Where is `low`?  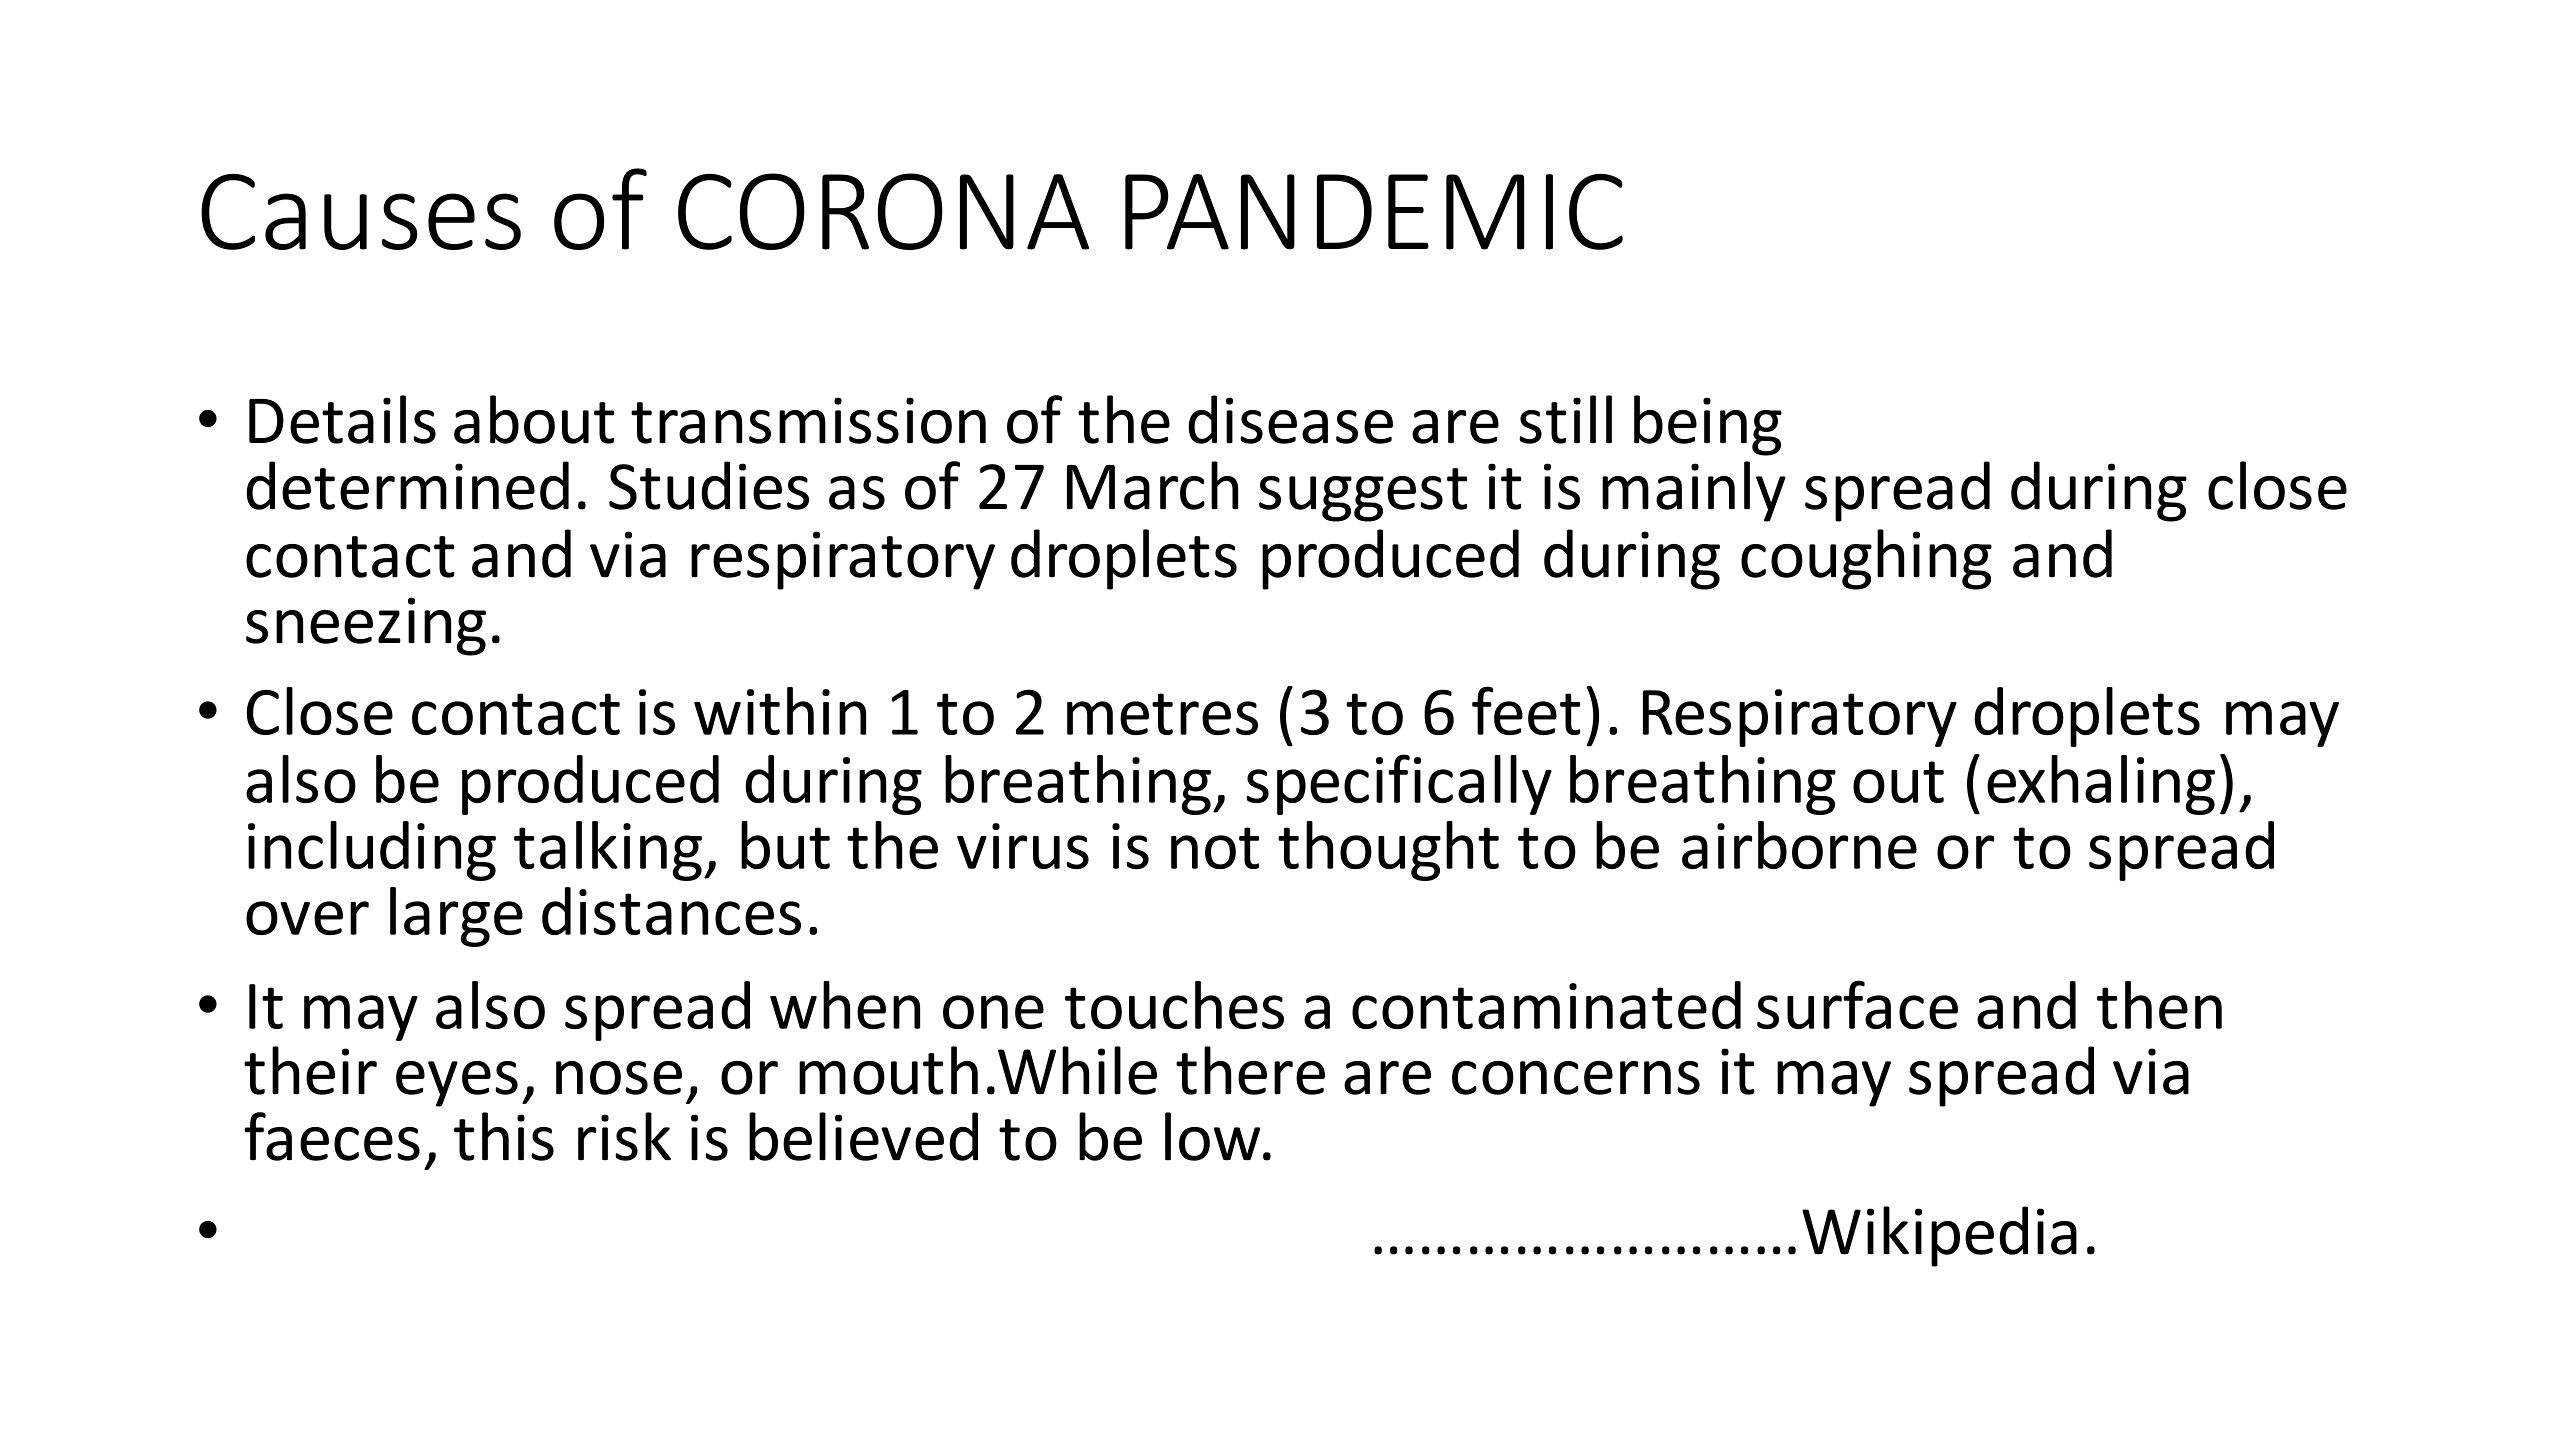
low is located at coordinates (1212, 1136).
